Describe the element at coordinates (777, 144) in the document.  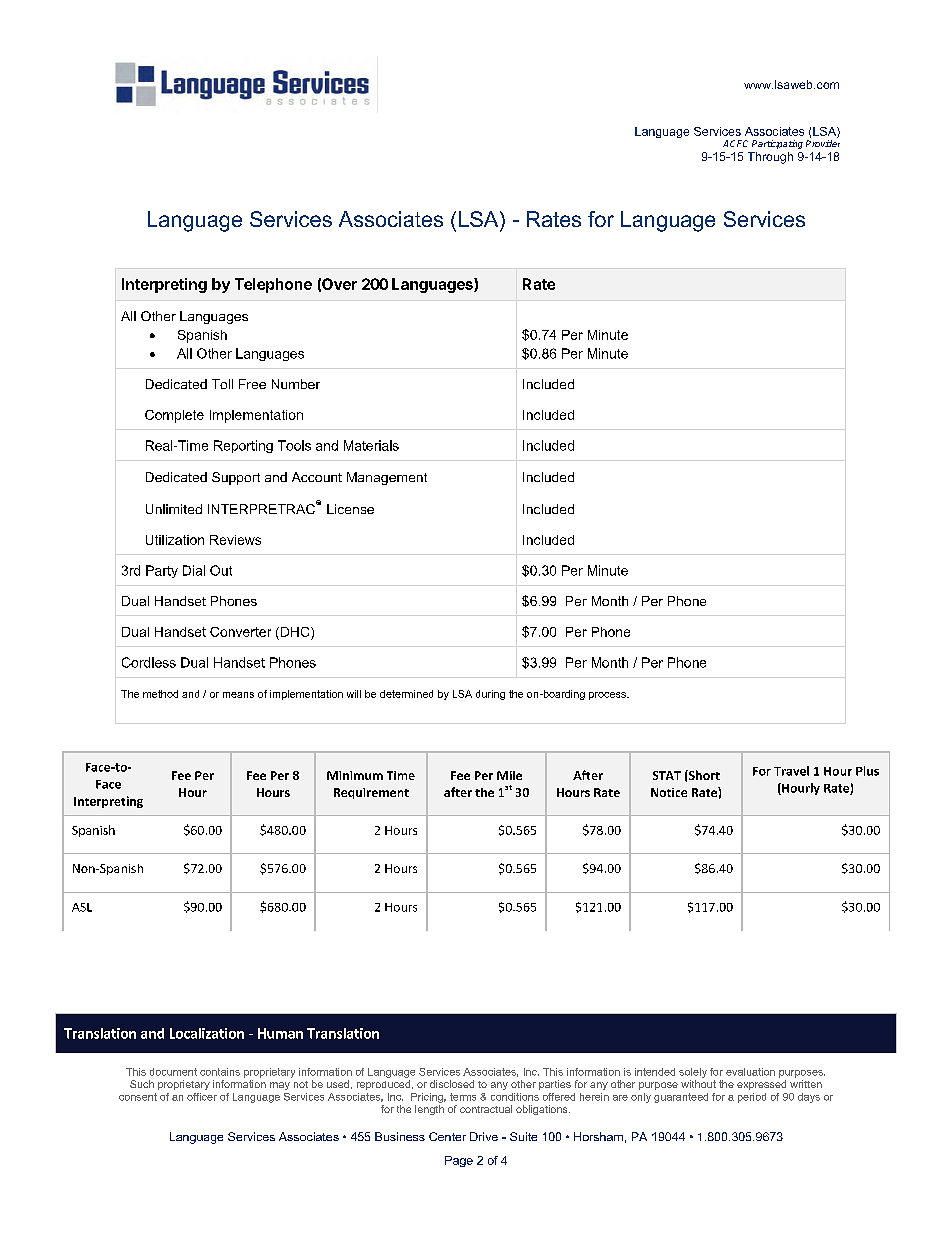
I see `Participating` at that location.
